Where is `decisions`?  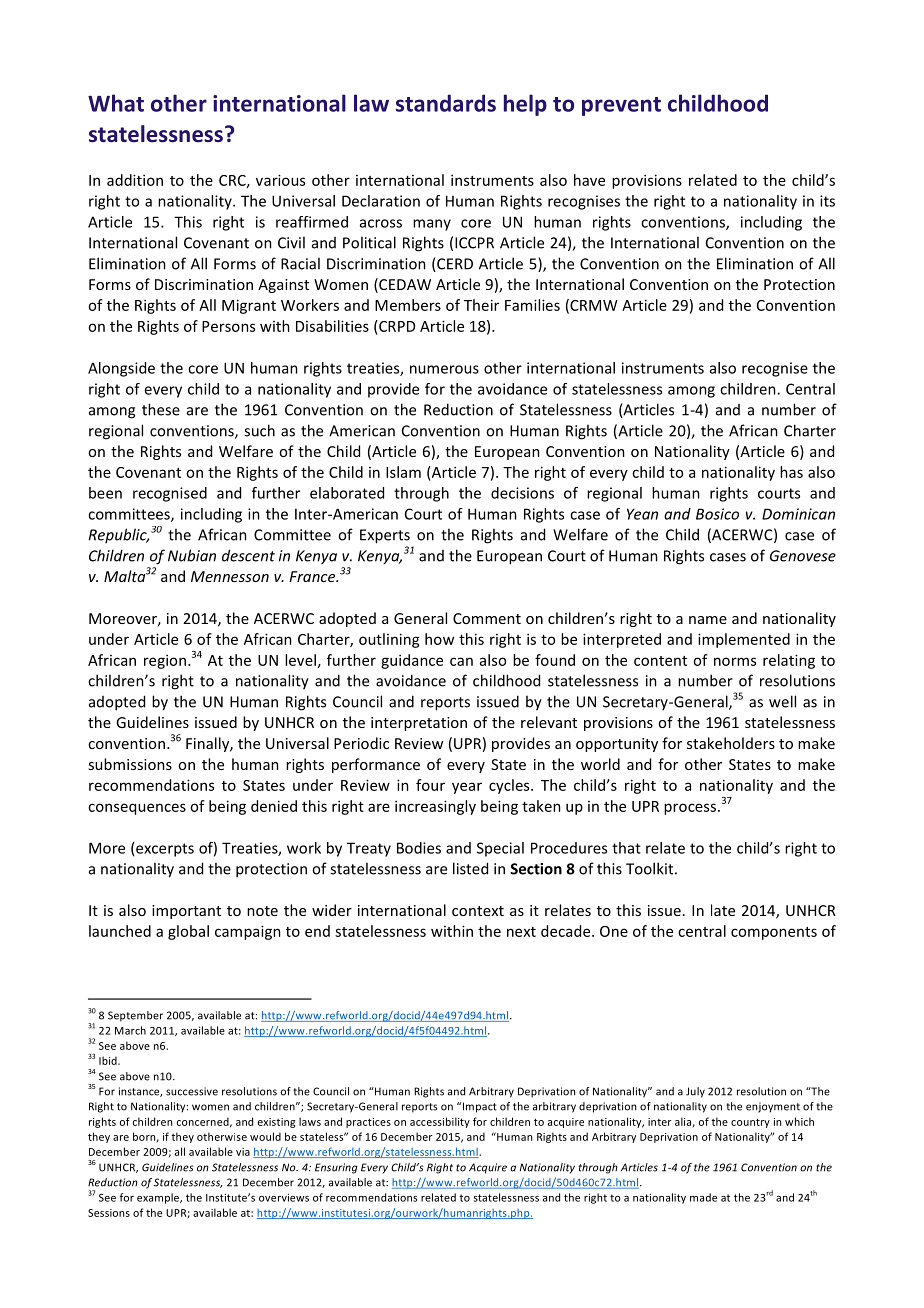 decisions is located at coordinates (522, 493).
